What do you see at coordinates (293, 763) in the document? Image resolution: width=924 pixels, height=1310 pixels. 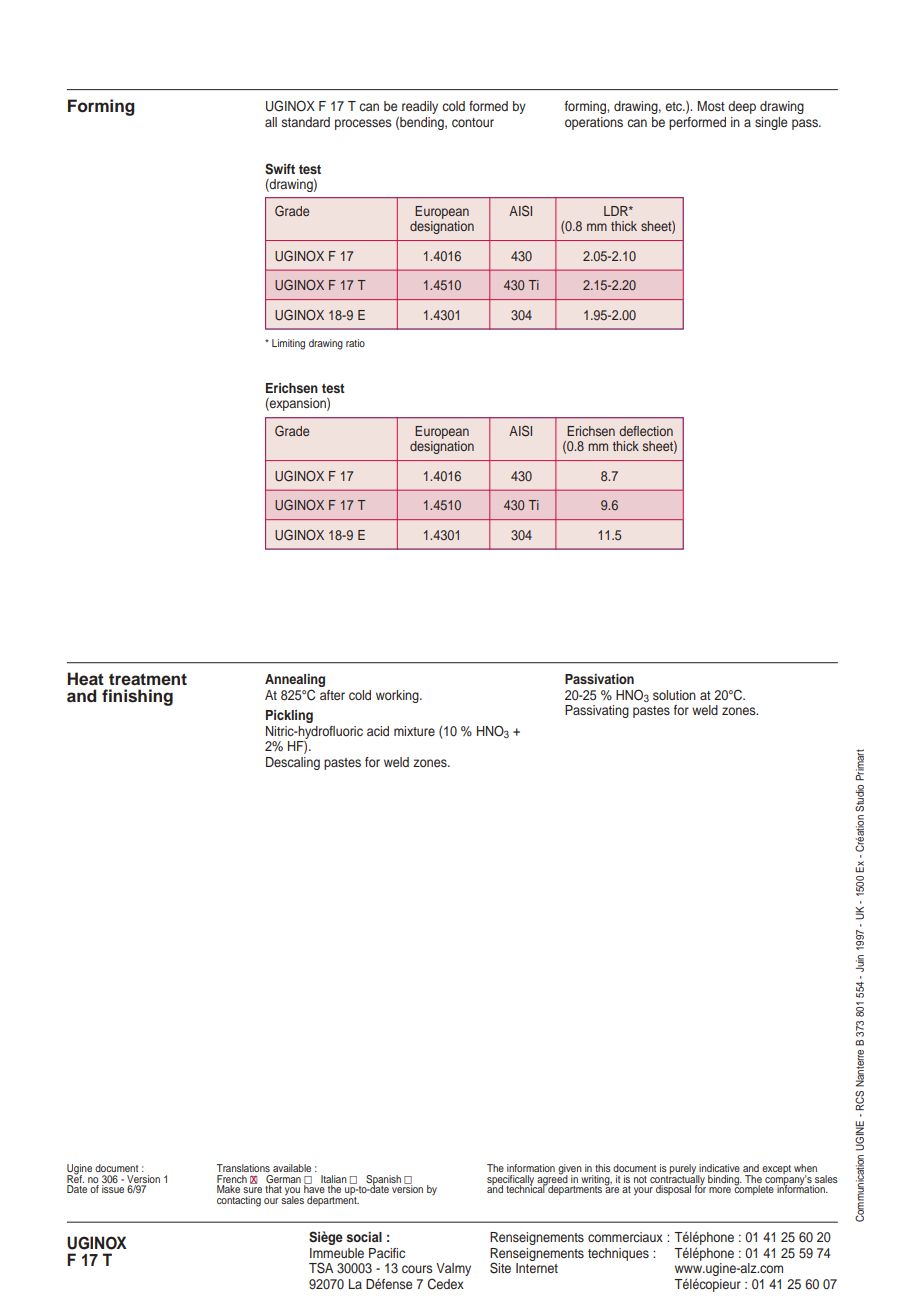 I see `Descaling` at bounding box center [293, 763].
